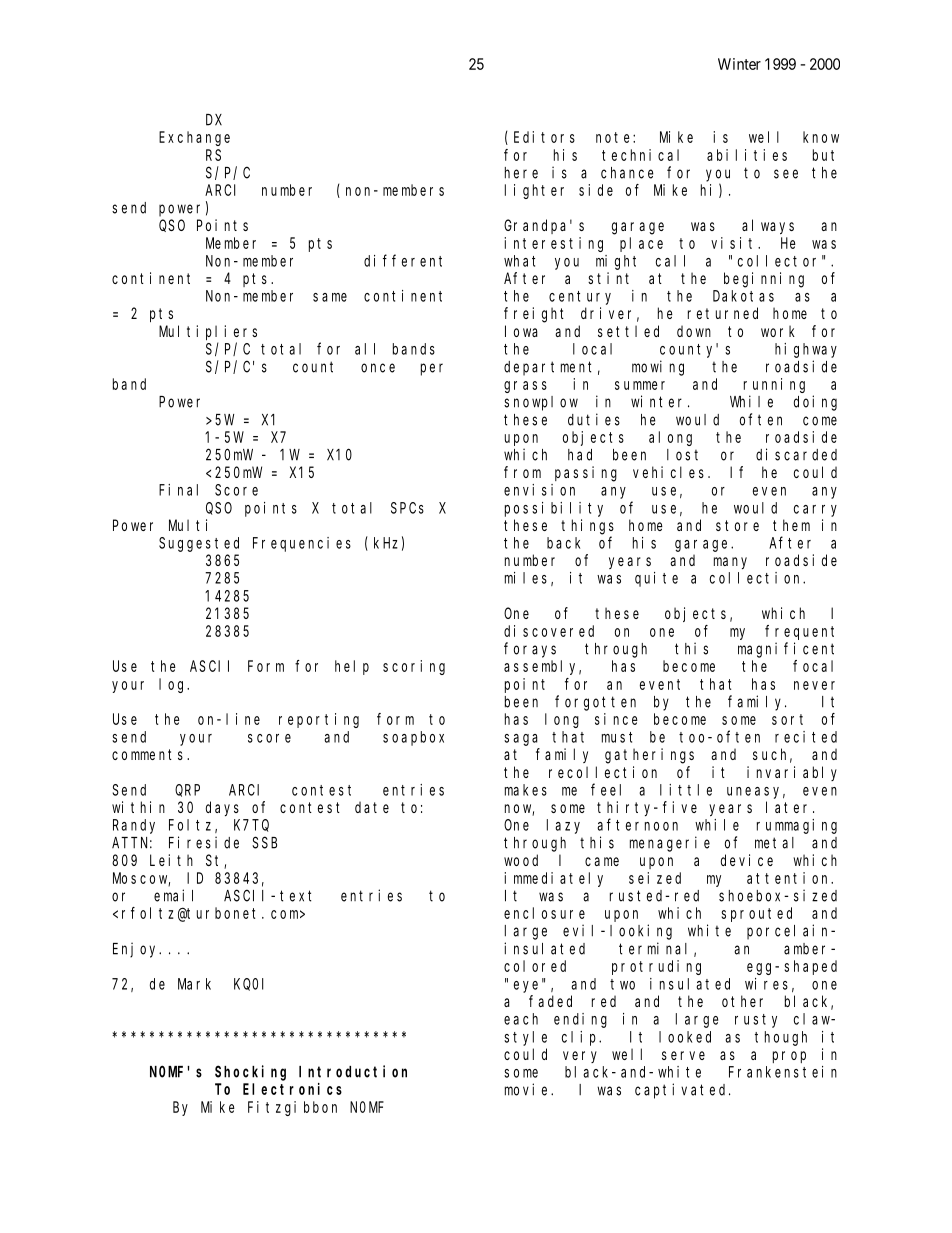 The height and width of the document is (1233, 952). I want to click on days, so click(222, 808).
